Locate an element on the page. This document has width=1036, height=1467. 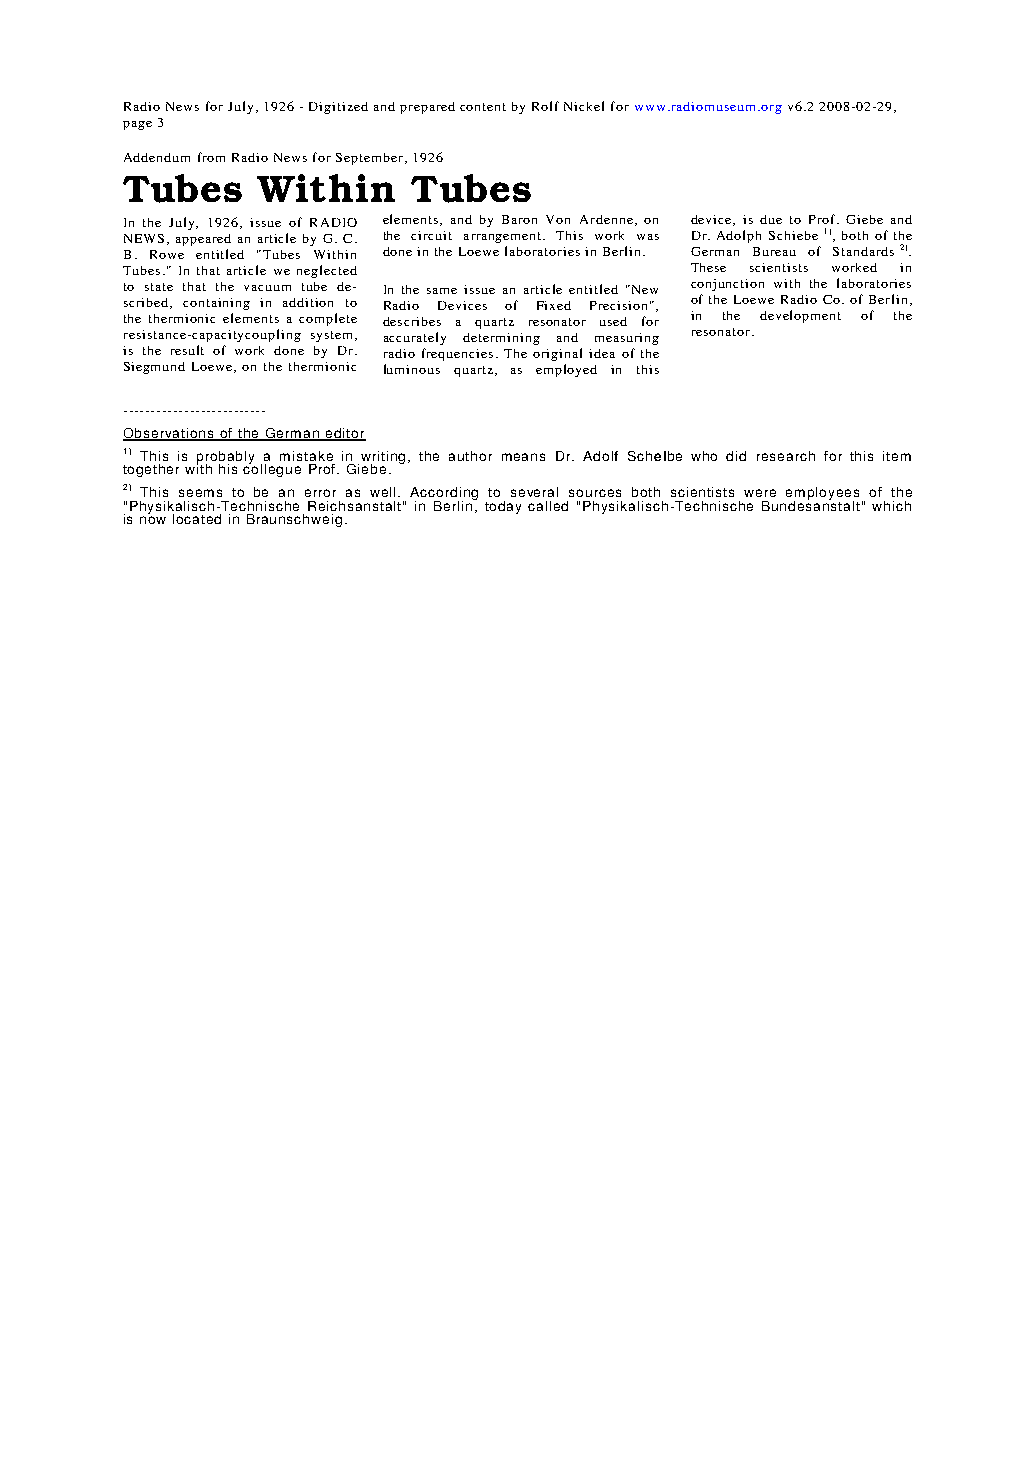
page is located at coordinates (137, 125).
